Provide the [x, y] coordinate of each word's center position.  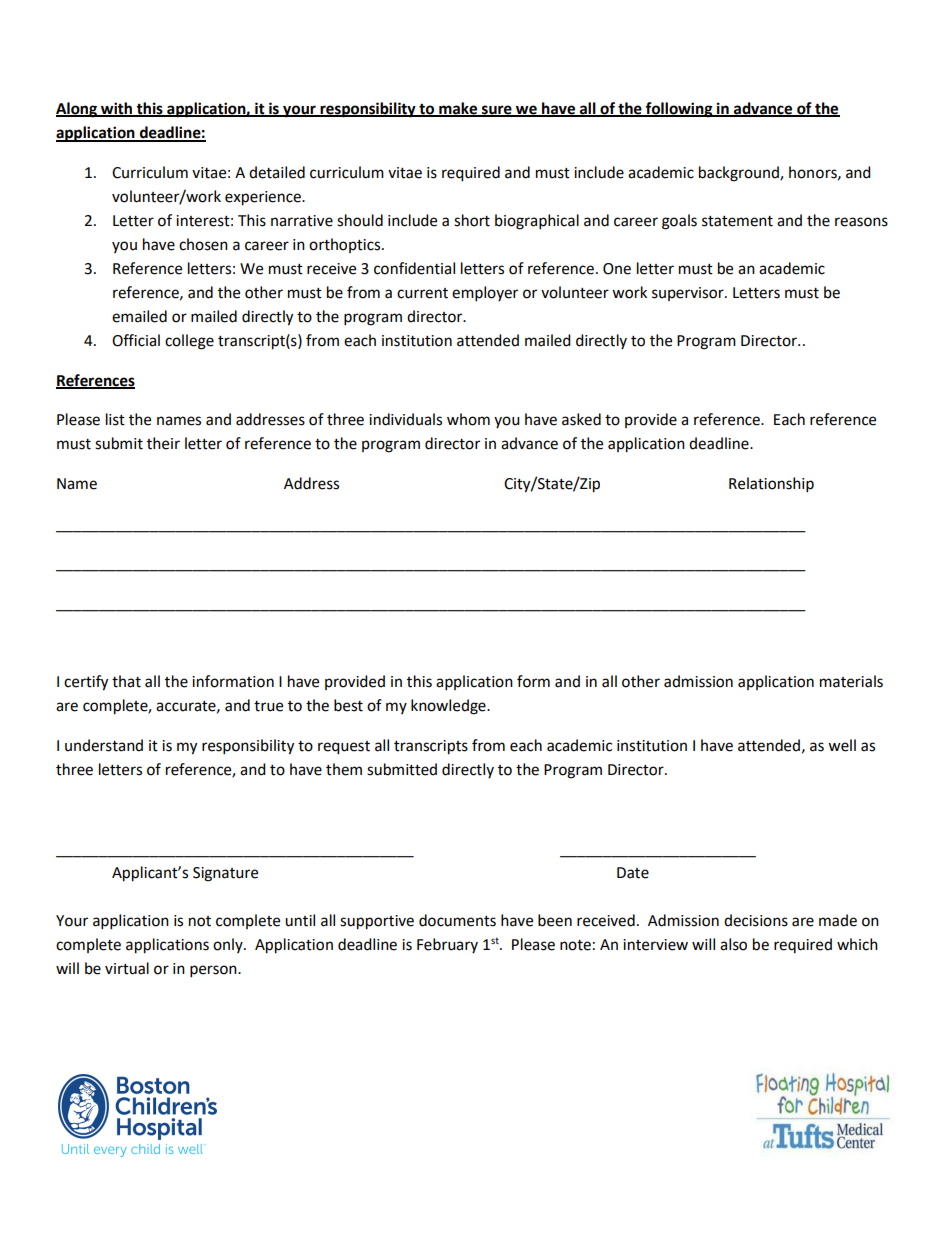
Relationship [771, 485]
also [733, 944]
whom [468, 419]
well [842, 745]
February [447, 945]
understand [104, 745]
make [458, 109]
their [163, 443]
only [229, 945]
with [117, 109]
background [740, 174]
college [189, 342]
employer [485, 294]
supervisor [689, 294]
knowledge [449, 707]
